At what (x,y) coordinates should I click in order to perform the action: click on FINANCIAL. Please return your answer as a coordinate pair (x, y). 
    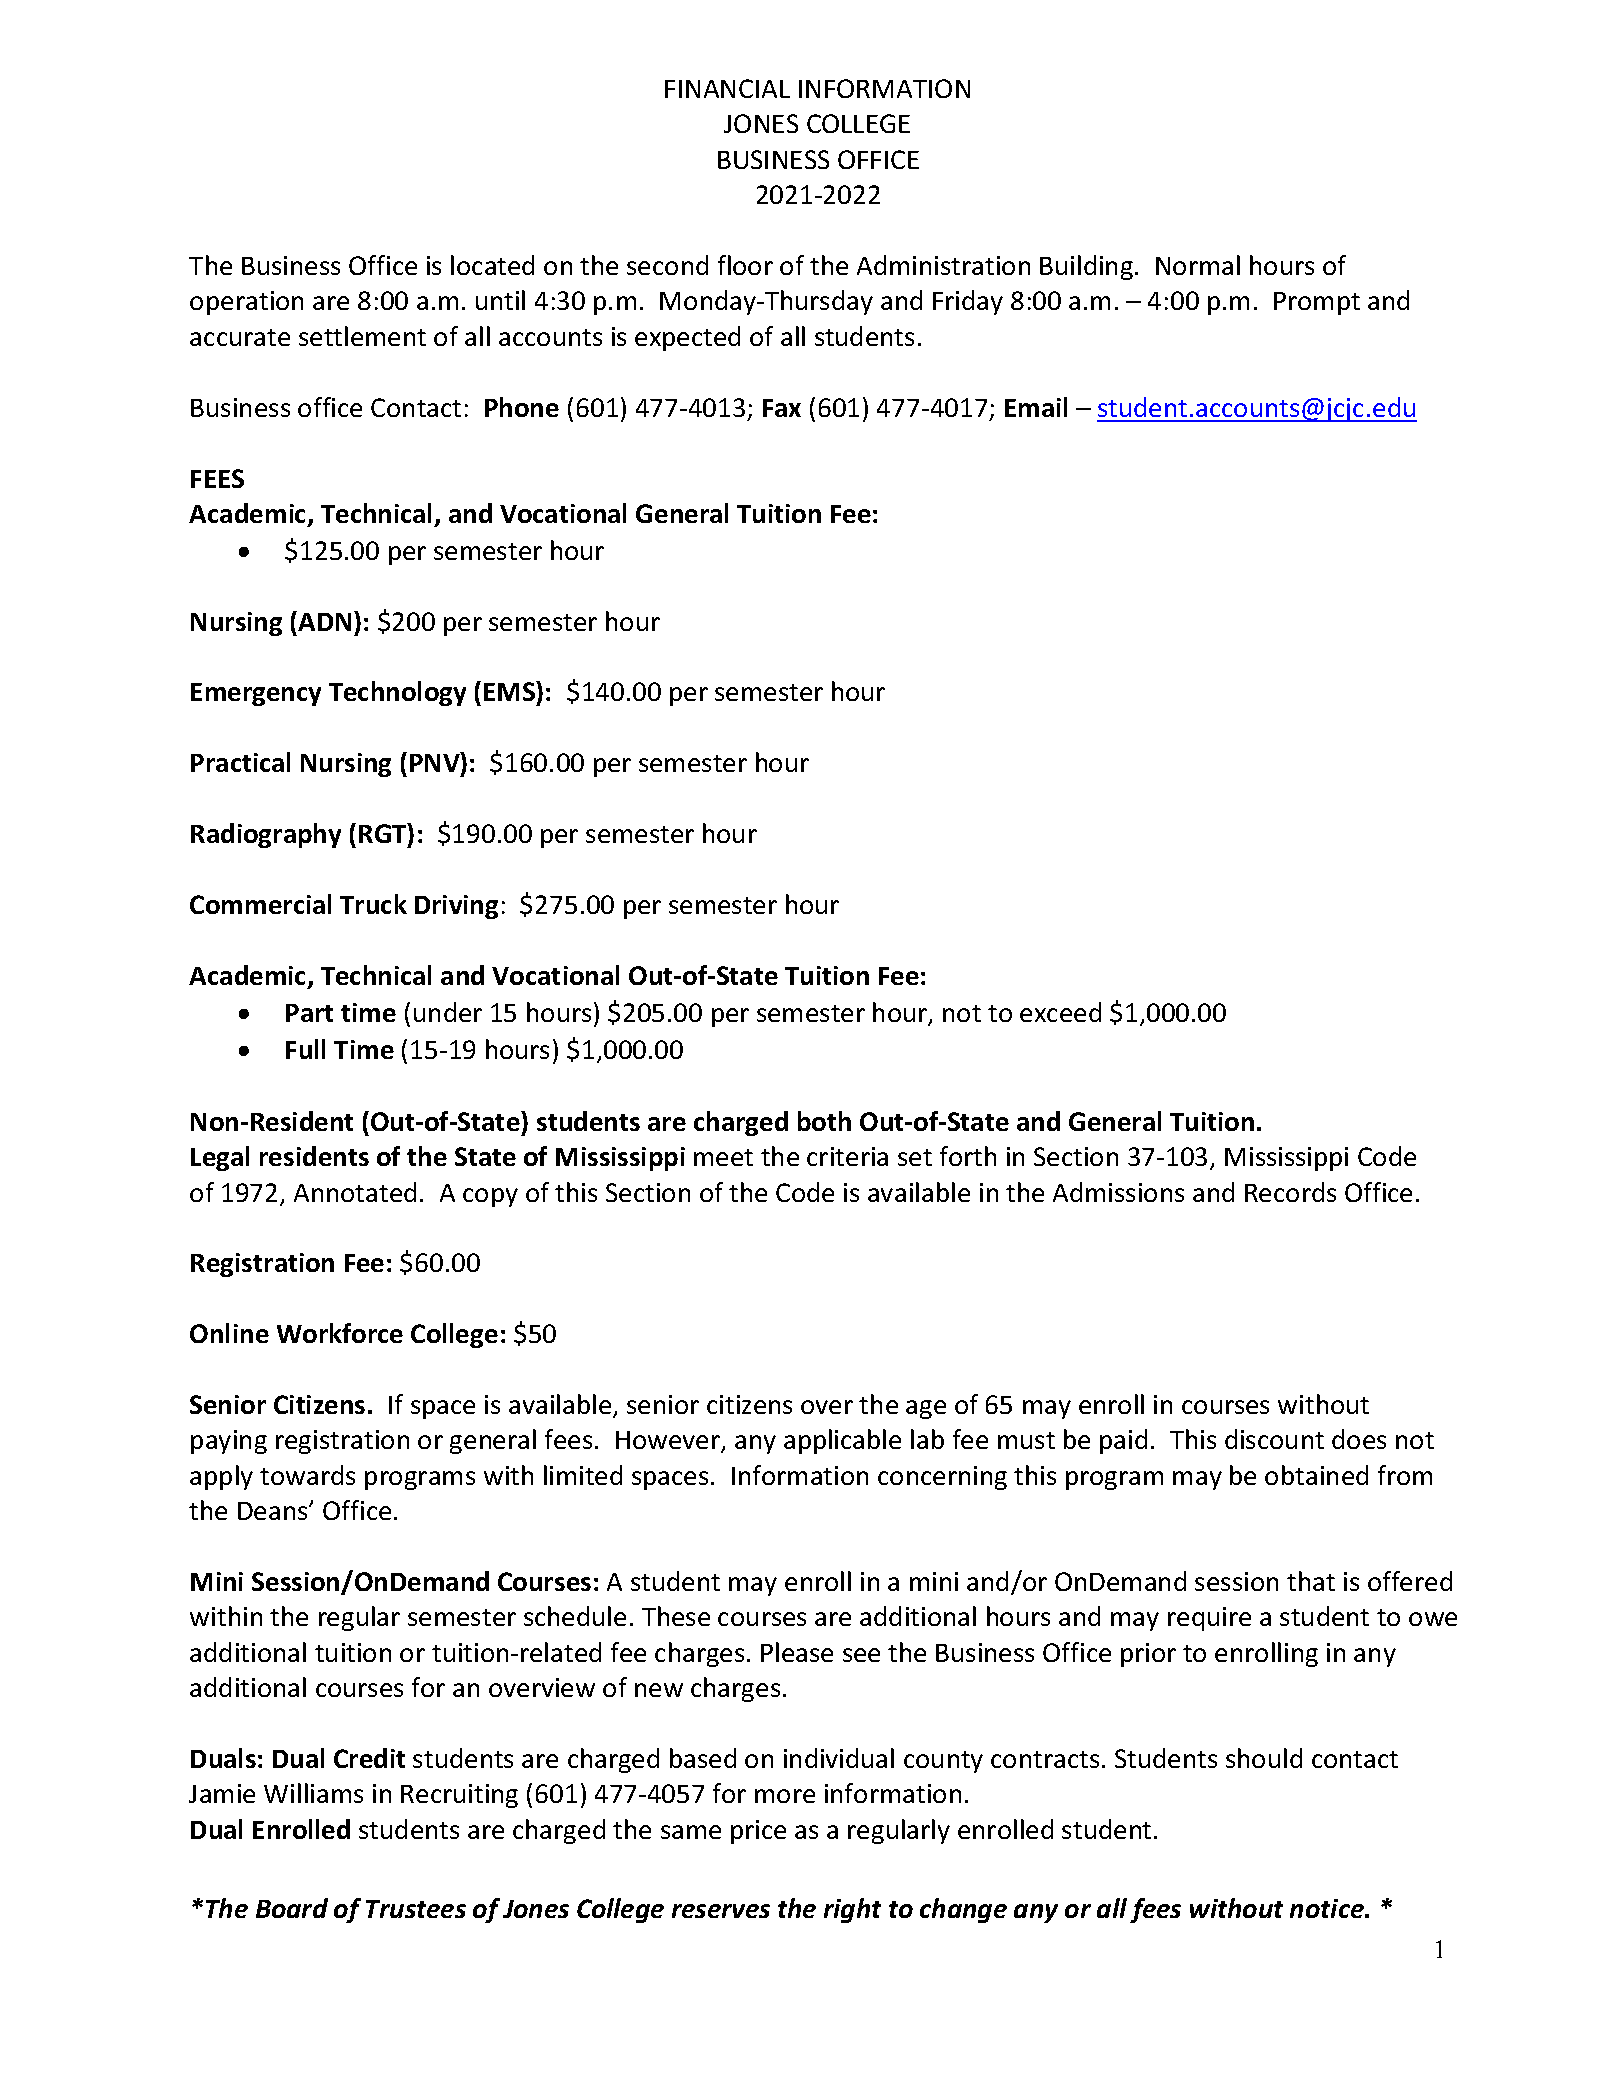
    Looking at the image, I should click on (727, 88).
